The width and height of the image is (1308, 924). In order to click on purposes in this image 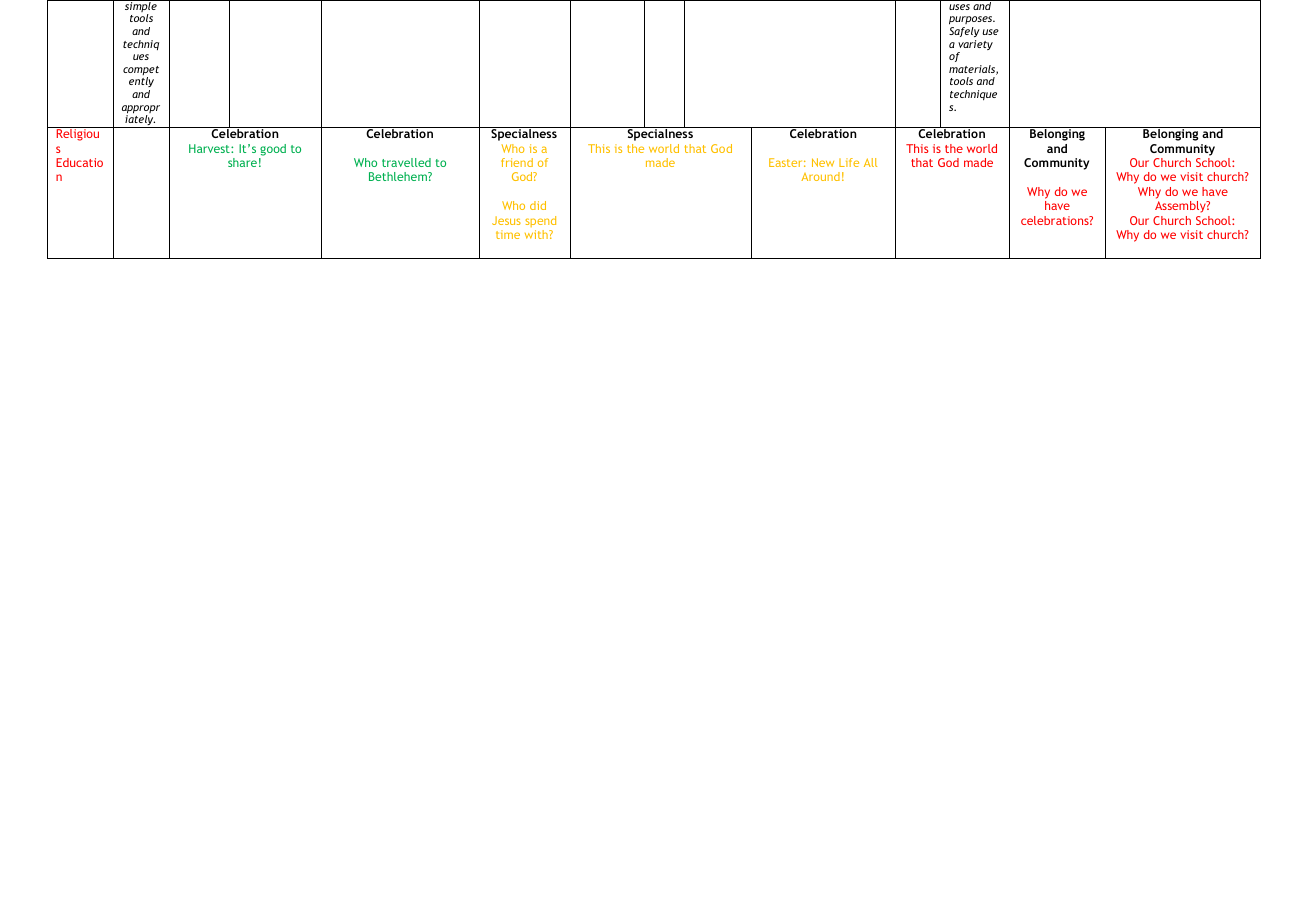, I will do `click(972, 20)`.
